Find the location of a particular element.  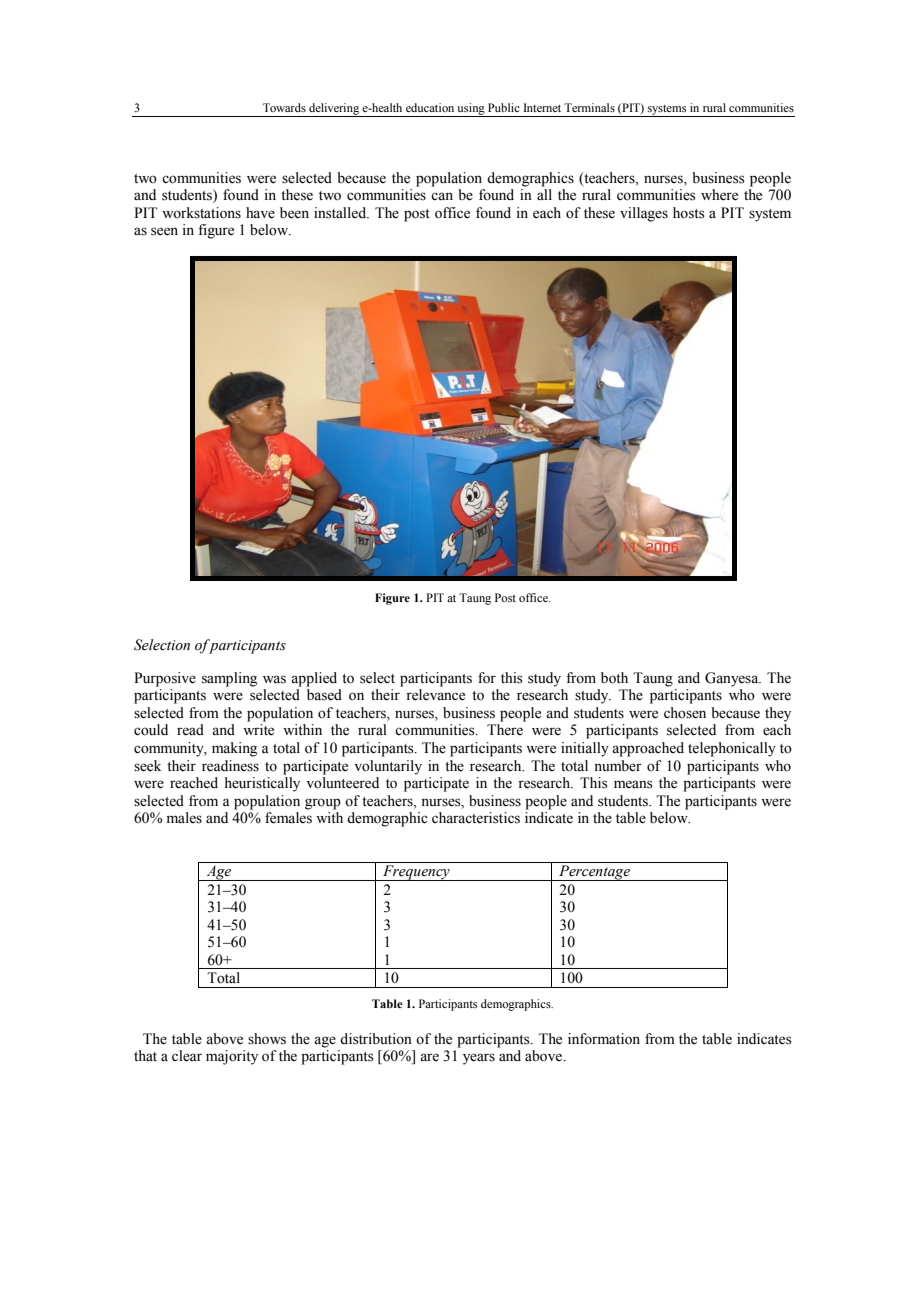

where is located at coordinates (719, 195).
